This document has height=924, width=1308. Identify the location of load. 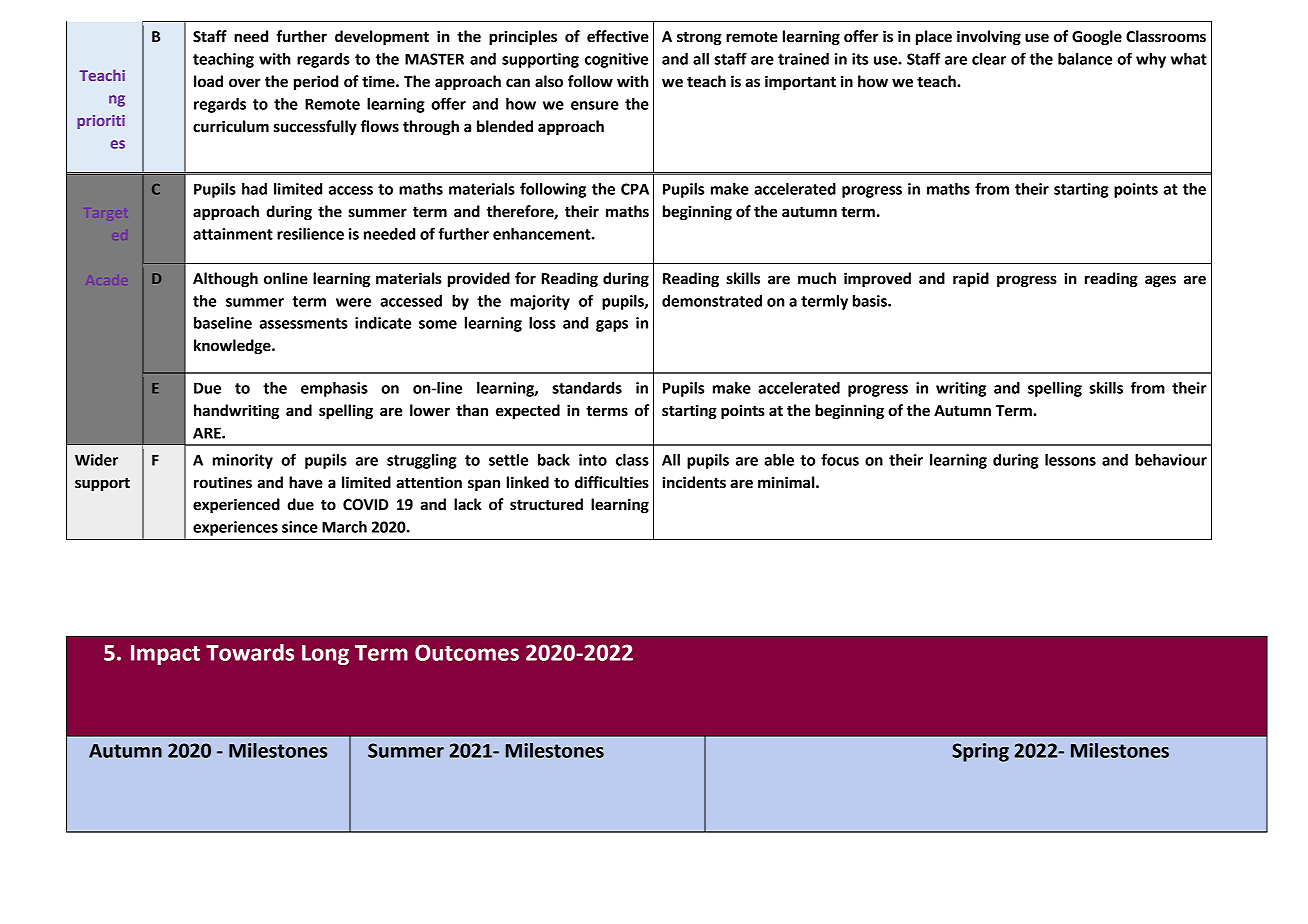
(208, 81).
